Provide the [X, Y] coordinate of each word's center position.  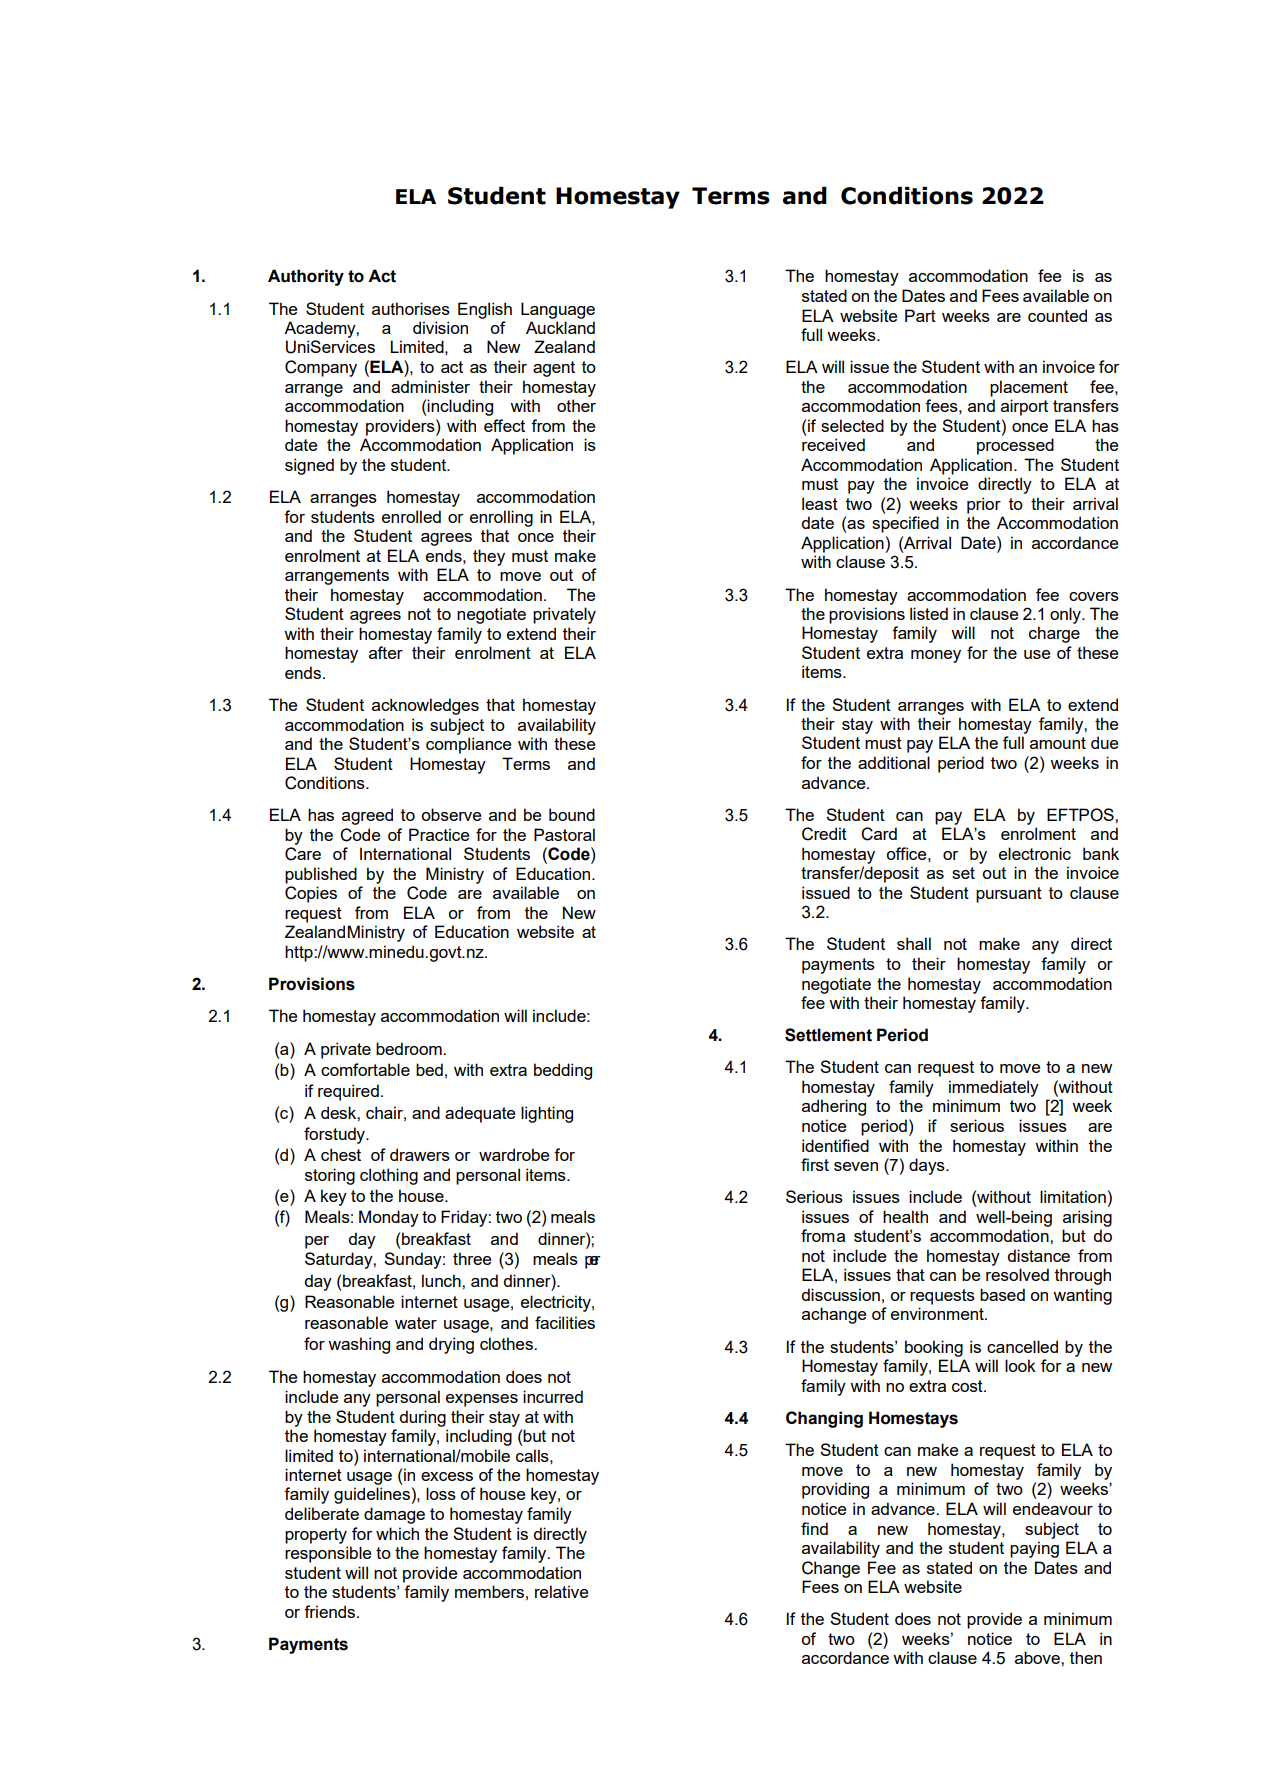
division [440, 327]
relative [561, 1591]
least [820, 503]
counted [1057, 315]
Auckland [560, 327]
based [1002, 1294]
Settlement [828, 1035]
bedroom [410, 1048]
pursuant [1009, 895]
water [416, 1323]
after [386, 652]
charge [1054, 634]
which [397, 1533]
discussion [840, 1294]
